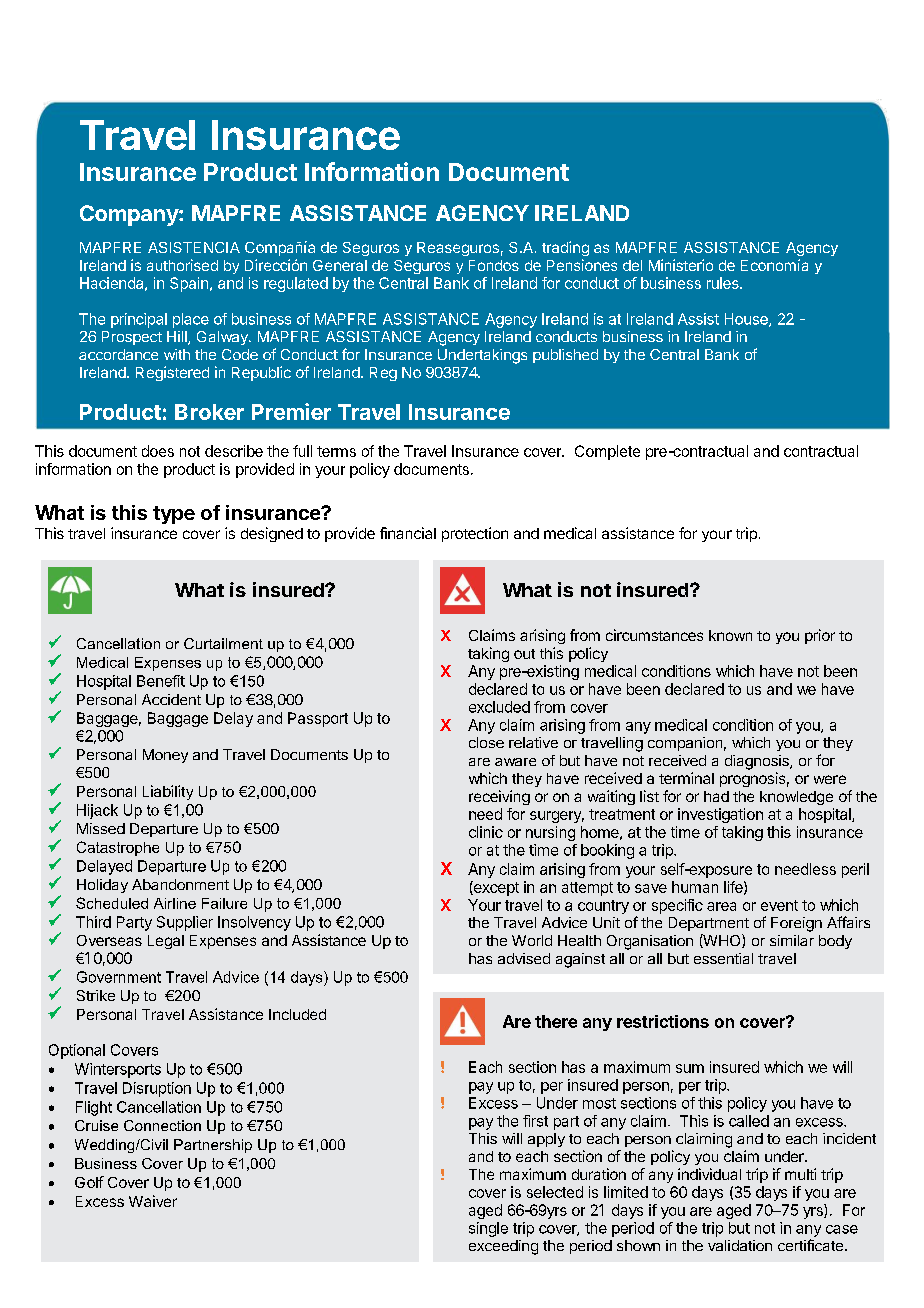 This document has height=1308, width=924. Describe the element at coordinates (565, 248) in the document. I see `trading` at that location.
